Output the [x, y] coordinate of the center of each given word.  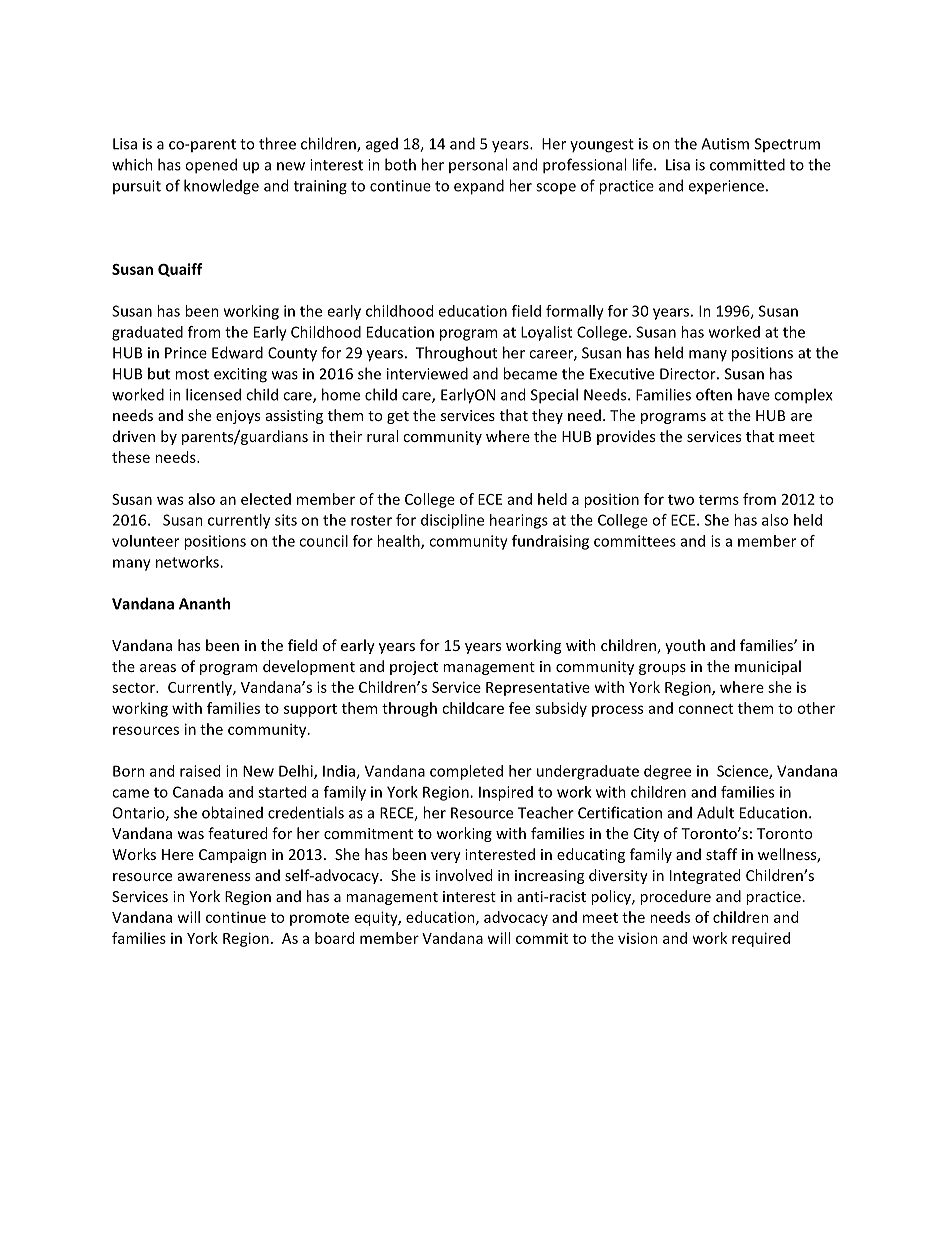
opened [211, 166]
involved [464, 875]
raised [200, 771]
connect [705, 709]
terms [719, 500]
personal [478, 165]
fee [519, 708]
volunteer [145, 541]
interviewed [427, 373]
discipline [452, 521]
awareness [214, 877]
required [761, 939]
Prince [186, 353]
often [714, 394]
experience [726, 187]
